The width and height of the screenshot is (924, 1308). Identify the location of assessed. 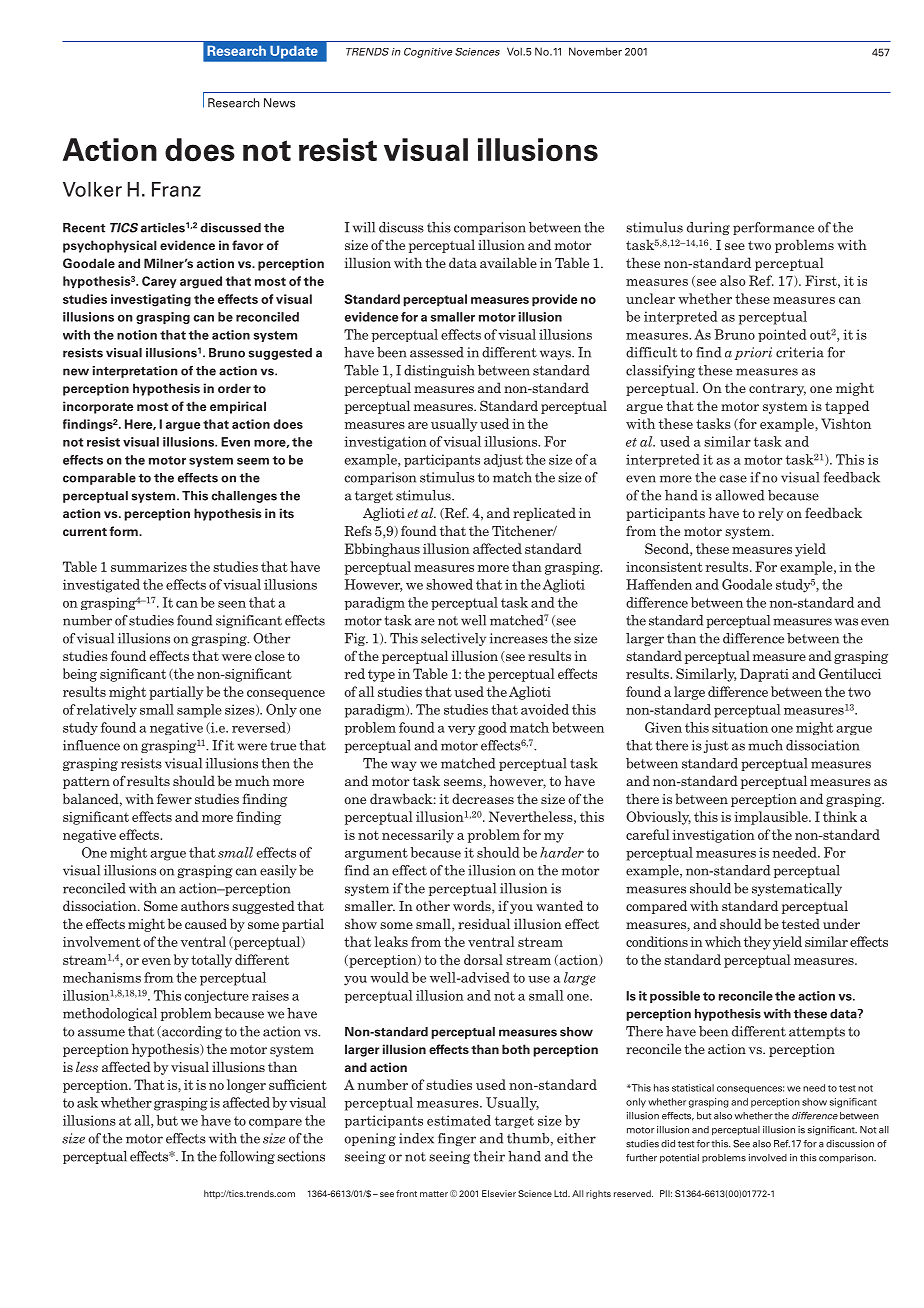
(437, 352).
